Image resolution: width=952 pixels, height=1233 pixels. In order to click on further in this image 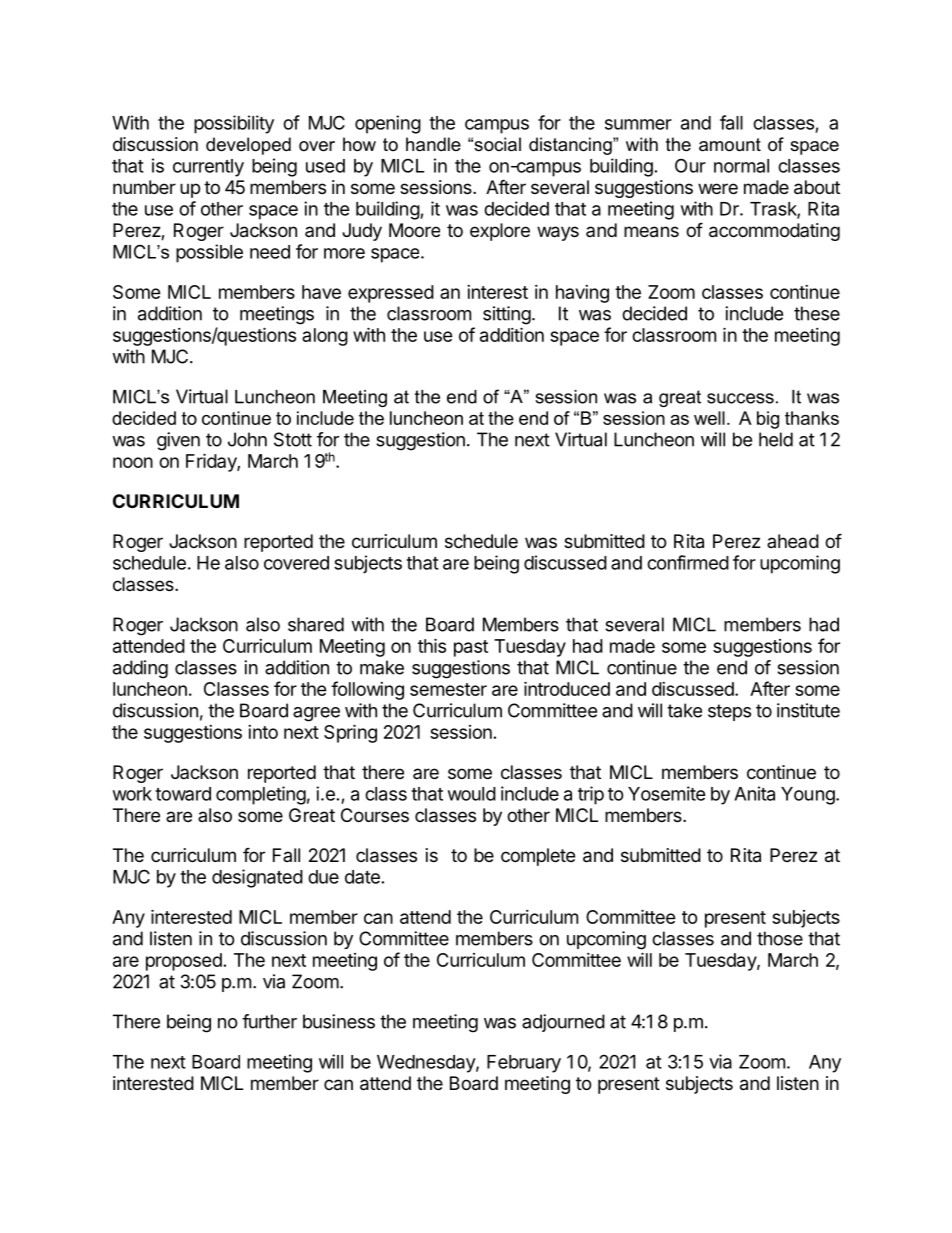, I will do `click(269, 1021)`.
